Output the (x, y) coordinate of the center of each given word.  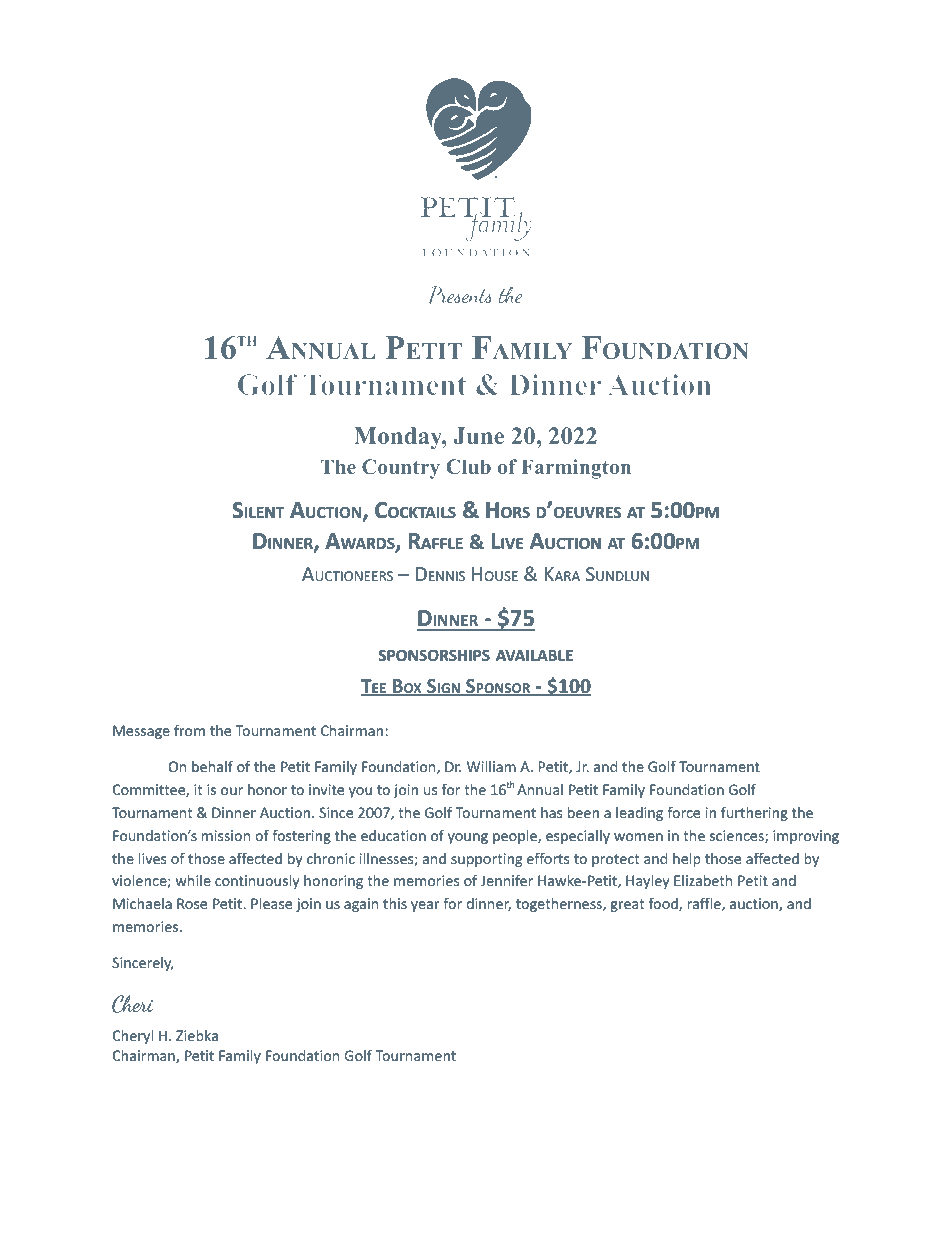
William (491, 766)
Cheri (133, 1004)
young (468, 838)
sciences (738, 837)
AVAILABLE (534, 655)
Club (468, 466)
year (425, 906)
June (479, 436)
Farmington (576, 469)
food (664, 905)
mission (226, 835)
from (189, 730)
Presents (461, 295)
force (683, 812)
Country (401, 469)
